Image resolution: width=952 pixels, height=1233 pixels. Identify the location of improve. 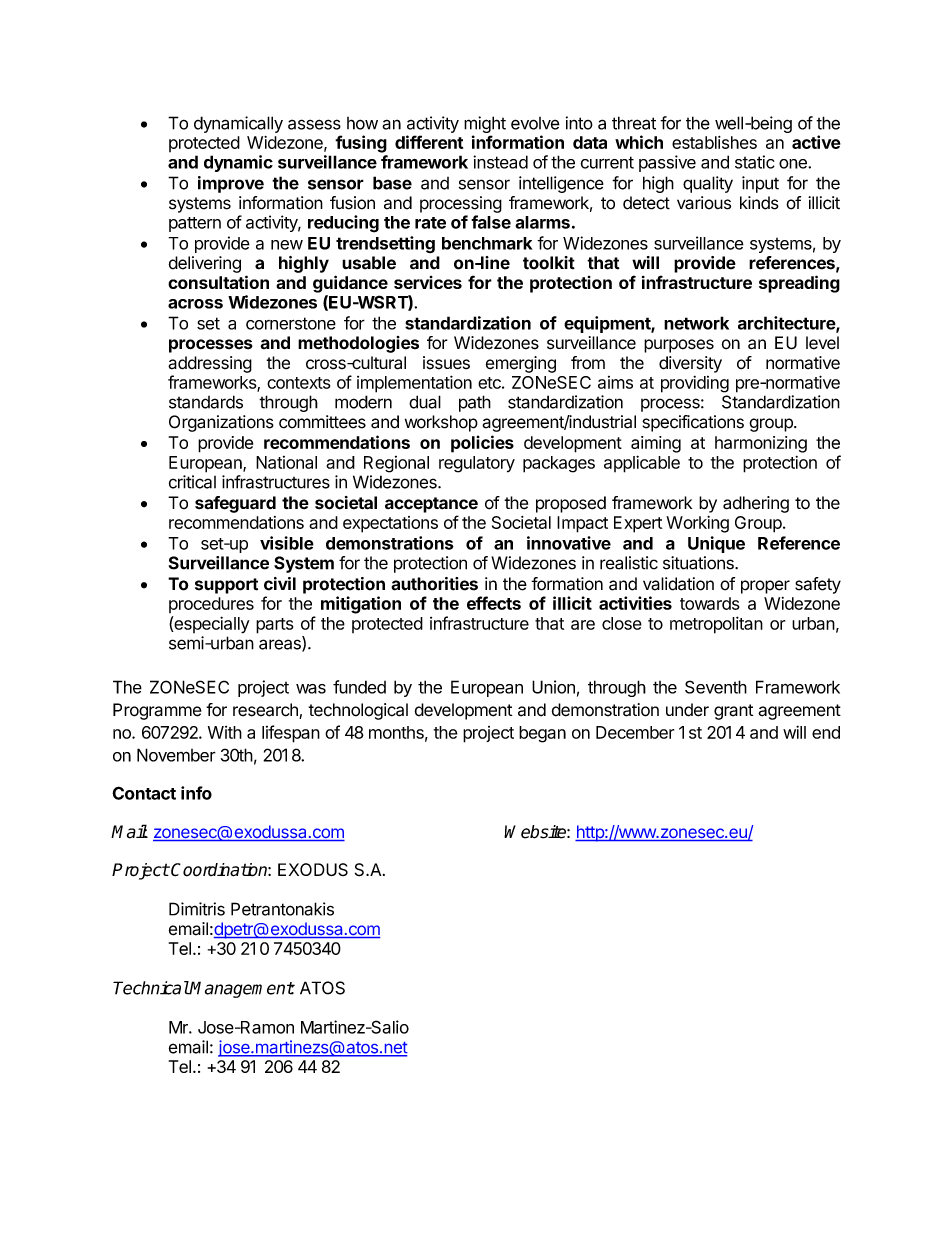
(231, 184).
